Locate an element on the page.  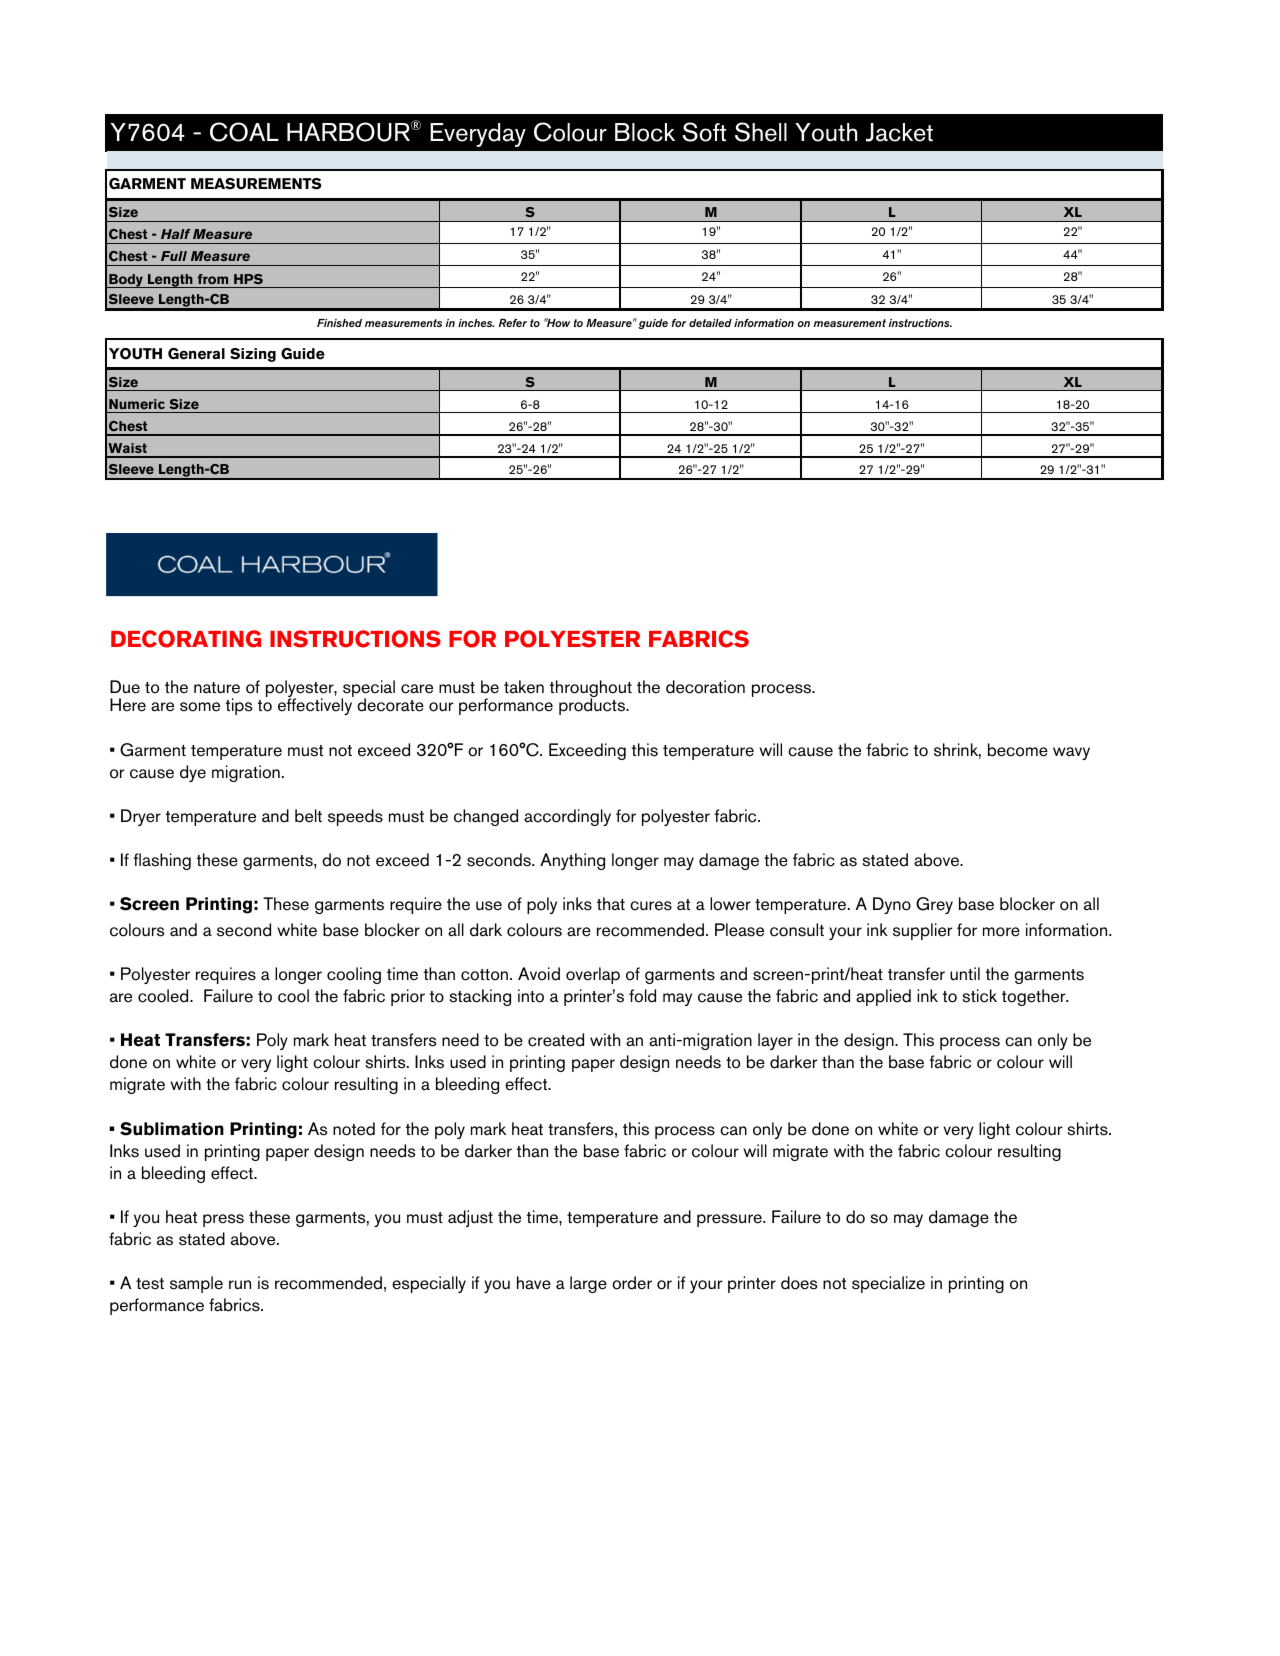
decoration is located at coordinates (705, 687).
